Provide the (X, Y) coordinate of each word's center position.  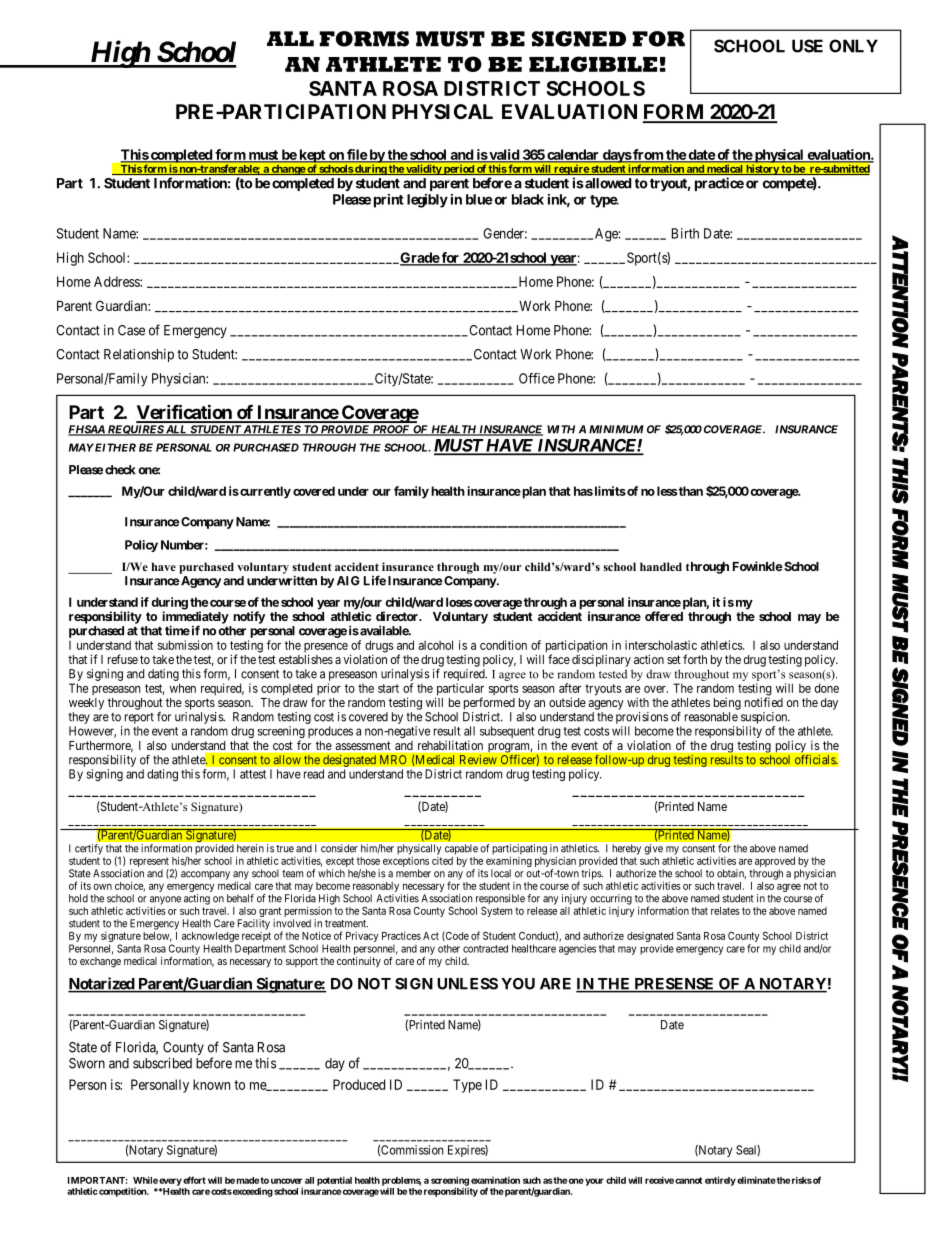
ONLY (853, 46)
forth (695, 659)
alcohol (436, 645)
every (170, 1182)
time (177, 630)
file (356, 155)
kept (312, 157)
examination (495, 1180)
